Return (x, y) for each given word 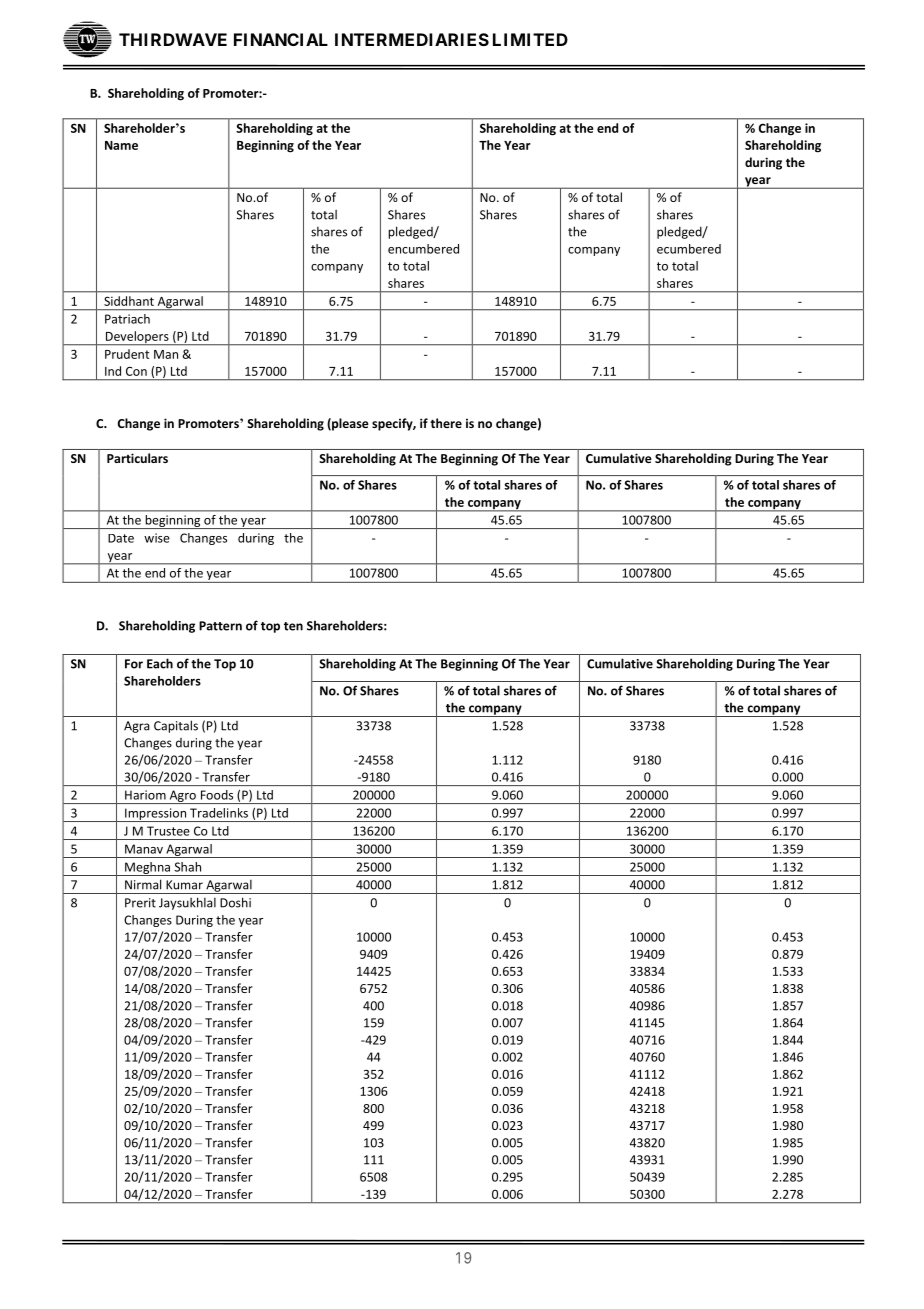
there (446, 423)
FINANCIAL (281, 39)
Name (121, 145)
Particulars (137, 458)
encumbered (423, 249)
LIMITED (530, 39)
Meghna (147, 869)
